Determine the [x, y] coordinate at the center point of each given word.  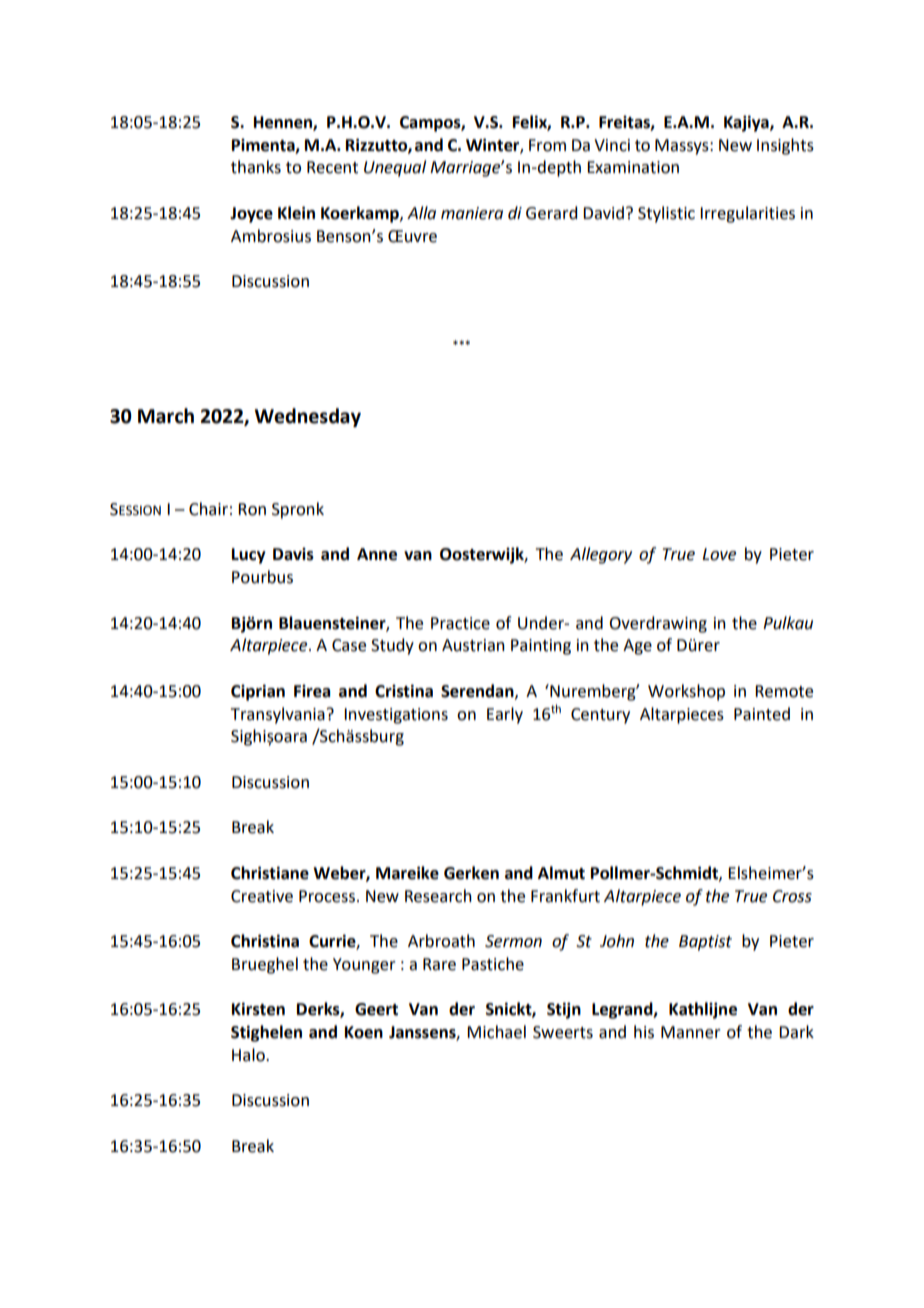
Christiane [270, 873]
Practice [460, 623]
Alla [421, 213]
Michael [496, 1032]
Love [719, 554]
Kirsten [258, 1009]
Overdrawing [658, 624]
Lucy [249, 556]
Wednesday [308, 417]
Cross [792, 896]
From [547, 145]
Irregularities [747, 214]
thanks [256, 167]
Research [438, 896]
